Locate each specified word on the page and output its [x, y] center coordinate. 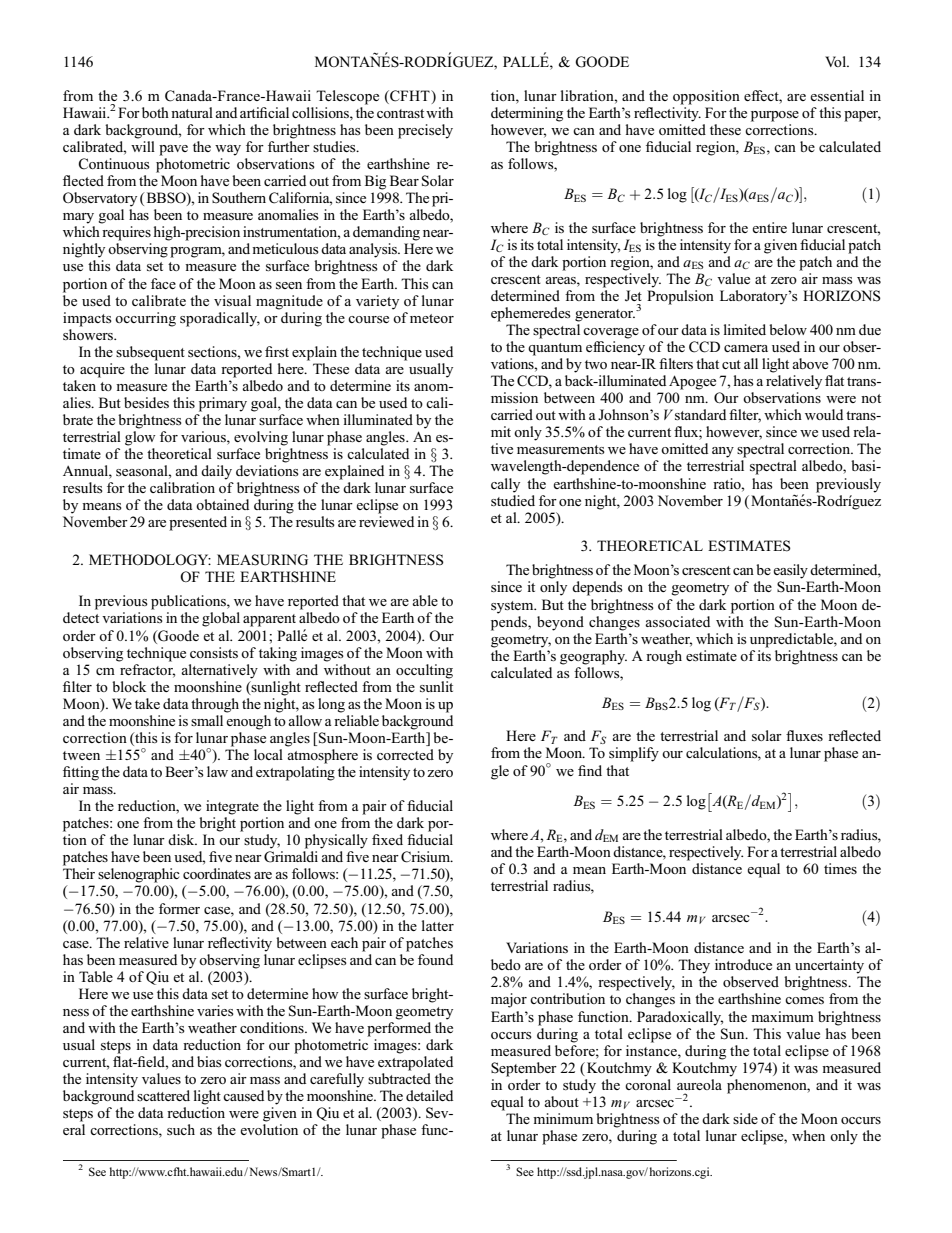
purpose [775, 116]
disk [182, 839]
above [810, 363]
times [840, 868]
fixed [387, 839]
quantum [555, 349]
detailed [429, 1095]
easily [790, 571]
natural [192, 112]
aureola [699, 1084]
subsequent [150, 353]
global [221, 619]
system [513, 607]
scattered [163, 1095]
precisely [425, 131]
